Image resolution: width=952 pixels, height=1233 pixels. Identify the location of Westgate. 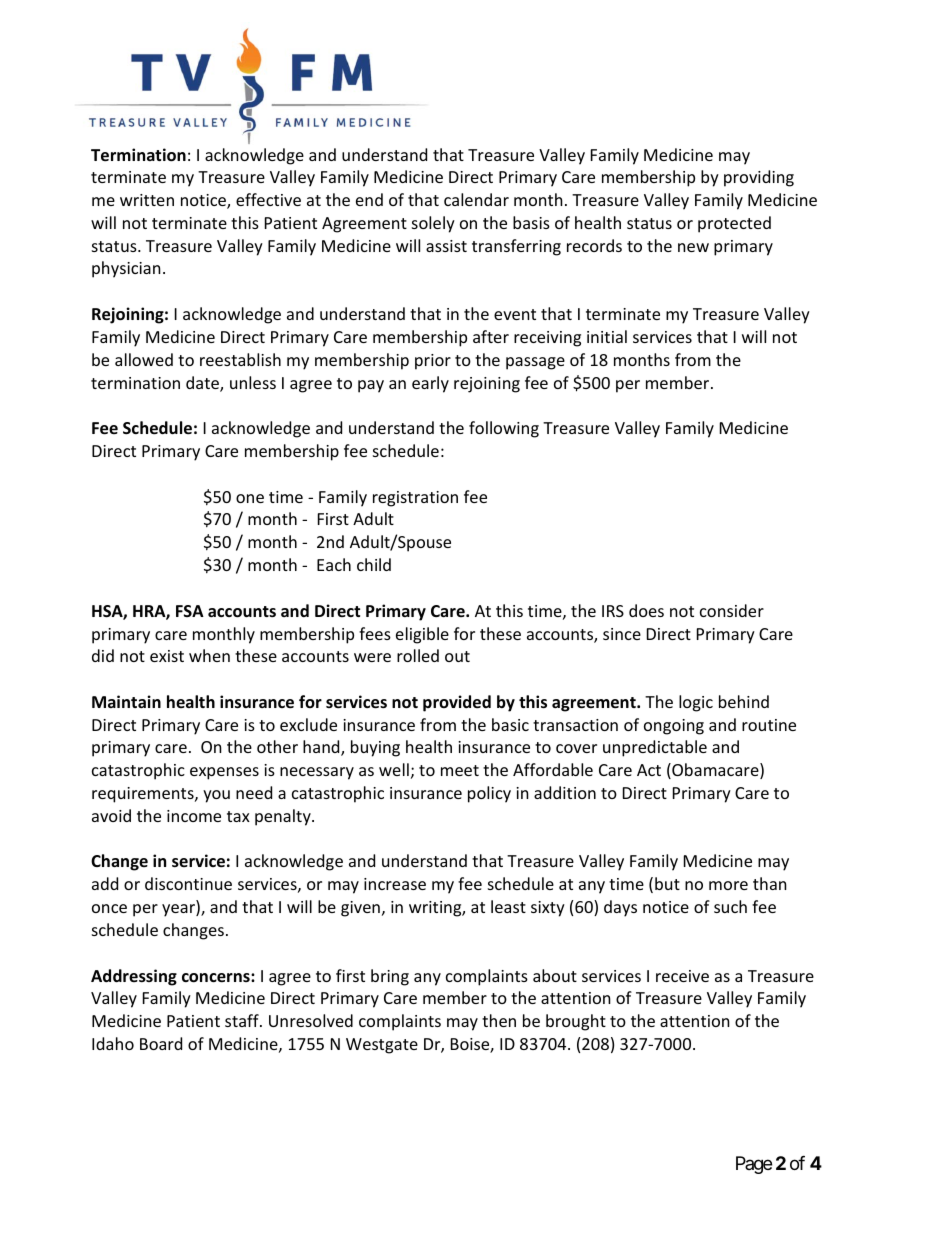
(382, 1046).
